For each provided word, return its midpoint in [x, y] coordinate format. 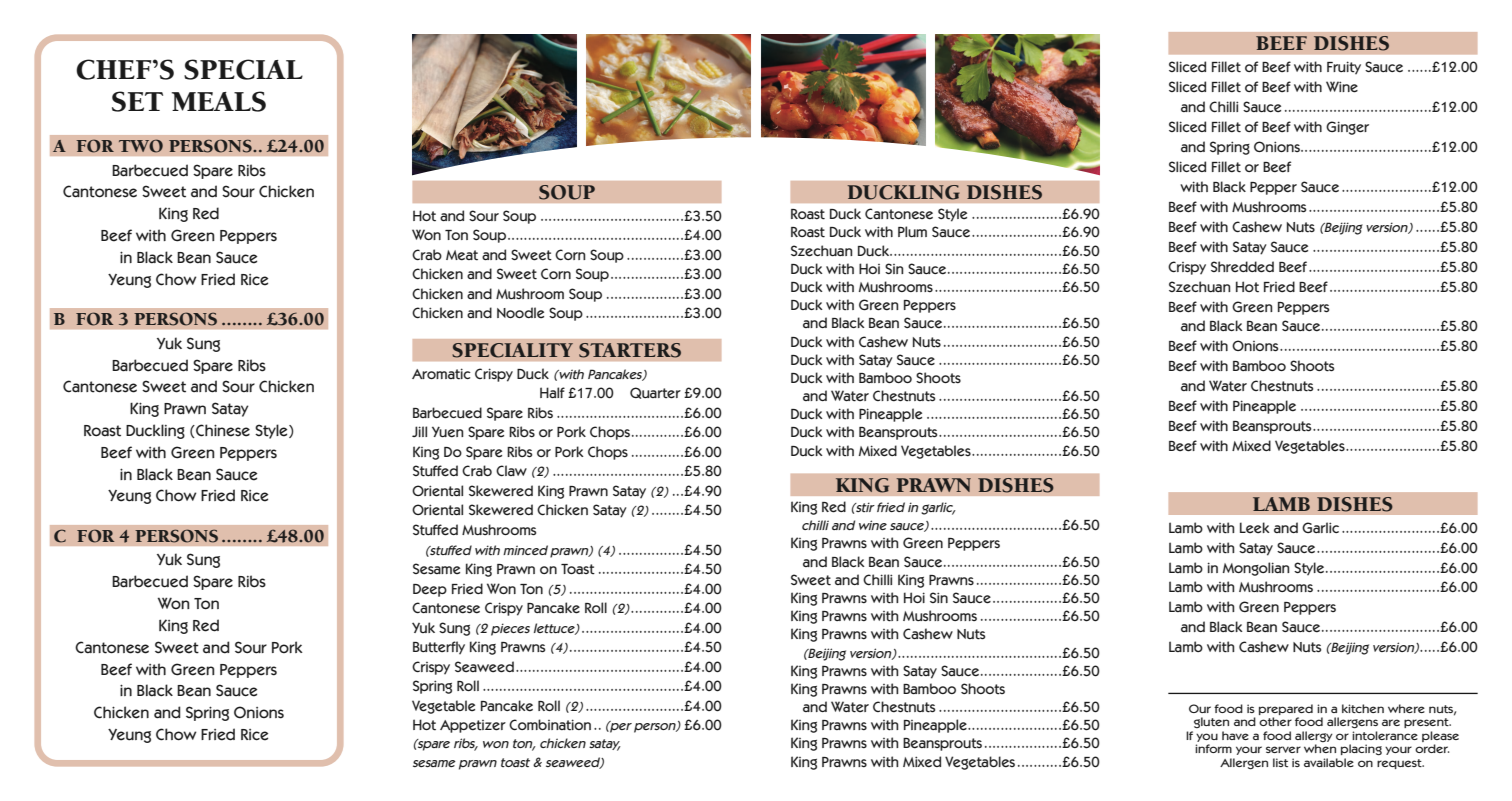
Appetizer [473, 726]
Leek [1255, 528]
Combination [550, 725]
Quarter [655, 393]
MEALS [219, 101]
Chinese [222, 431]
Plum [912, 231]
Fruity [1344, 67]
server [1283, 749]
